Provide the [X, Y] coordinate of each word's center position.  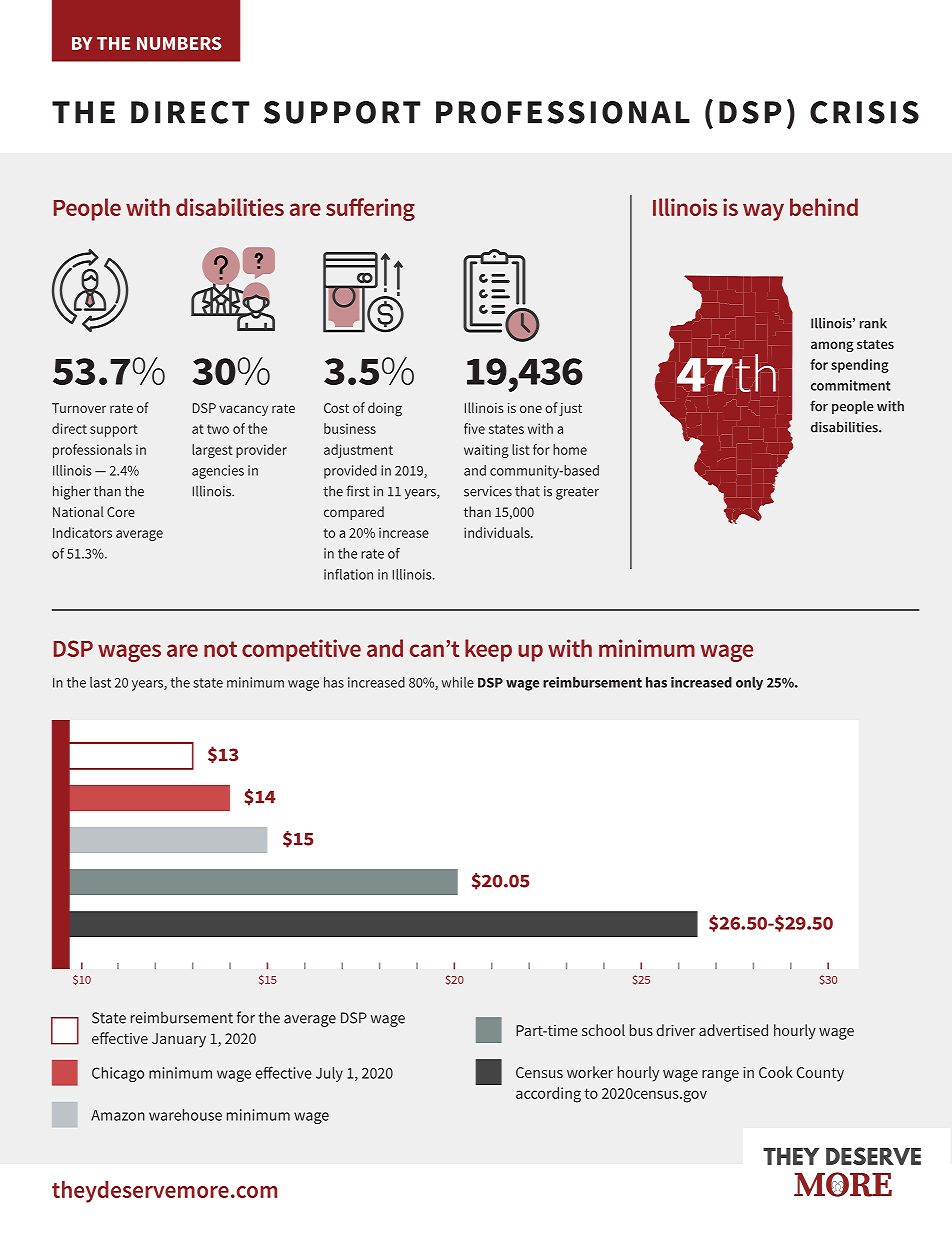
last [100, 682]
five [474, 428]
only [749, 683]
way [763, 212]
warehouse [185, 1115]
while [458, 682]
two [218, 429]
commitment [851, 385]
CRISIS [864, 112]
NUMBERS [179, 43]
